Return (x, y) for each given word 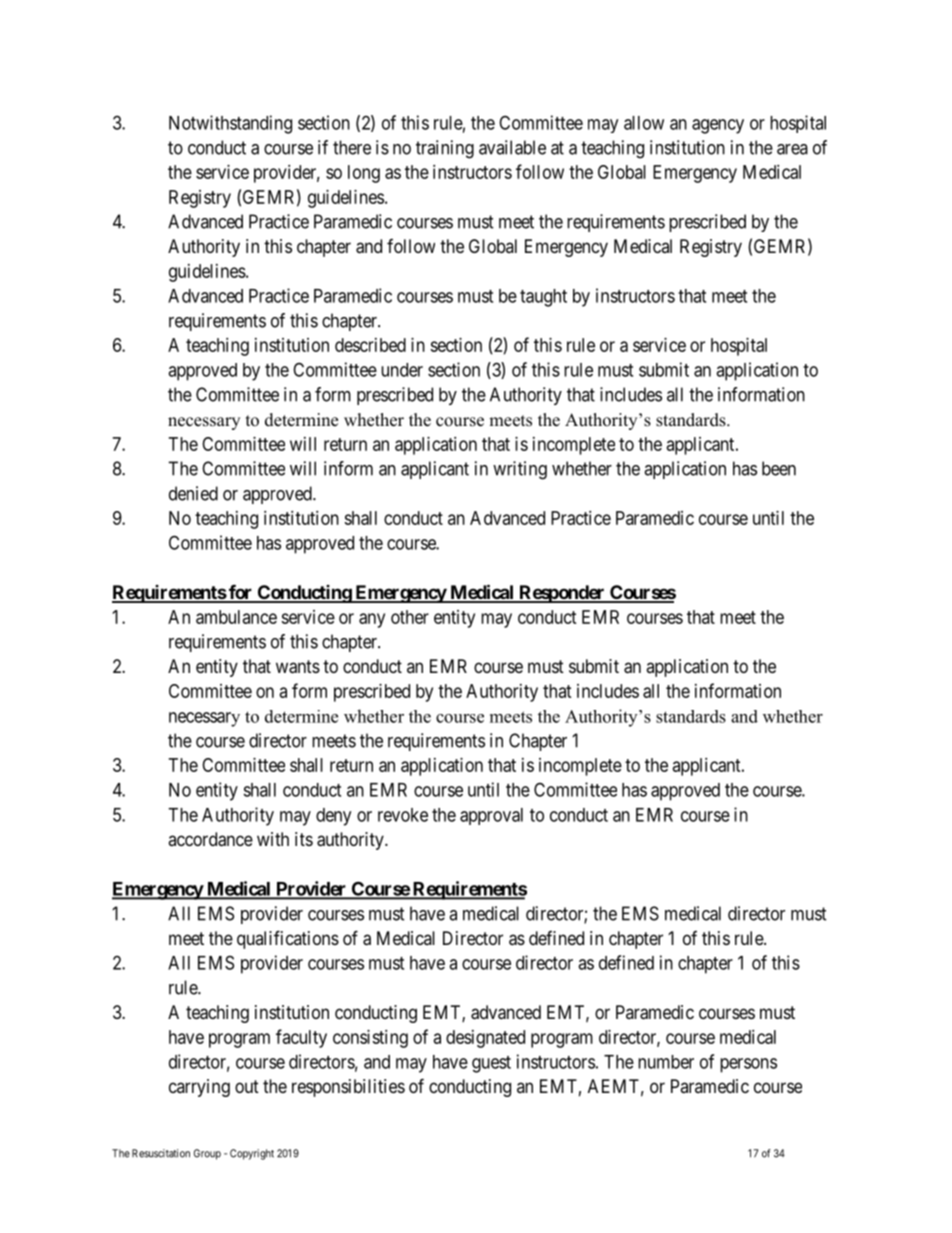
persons (748, 1065)
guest (491, 1064)
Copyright (252, 1154)
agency (718, 126)
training (445, 149)
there (352, 147)
